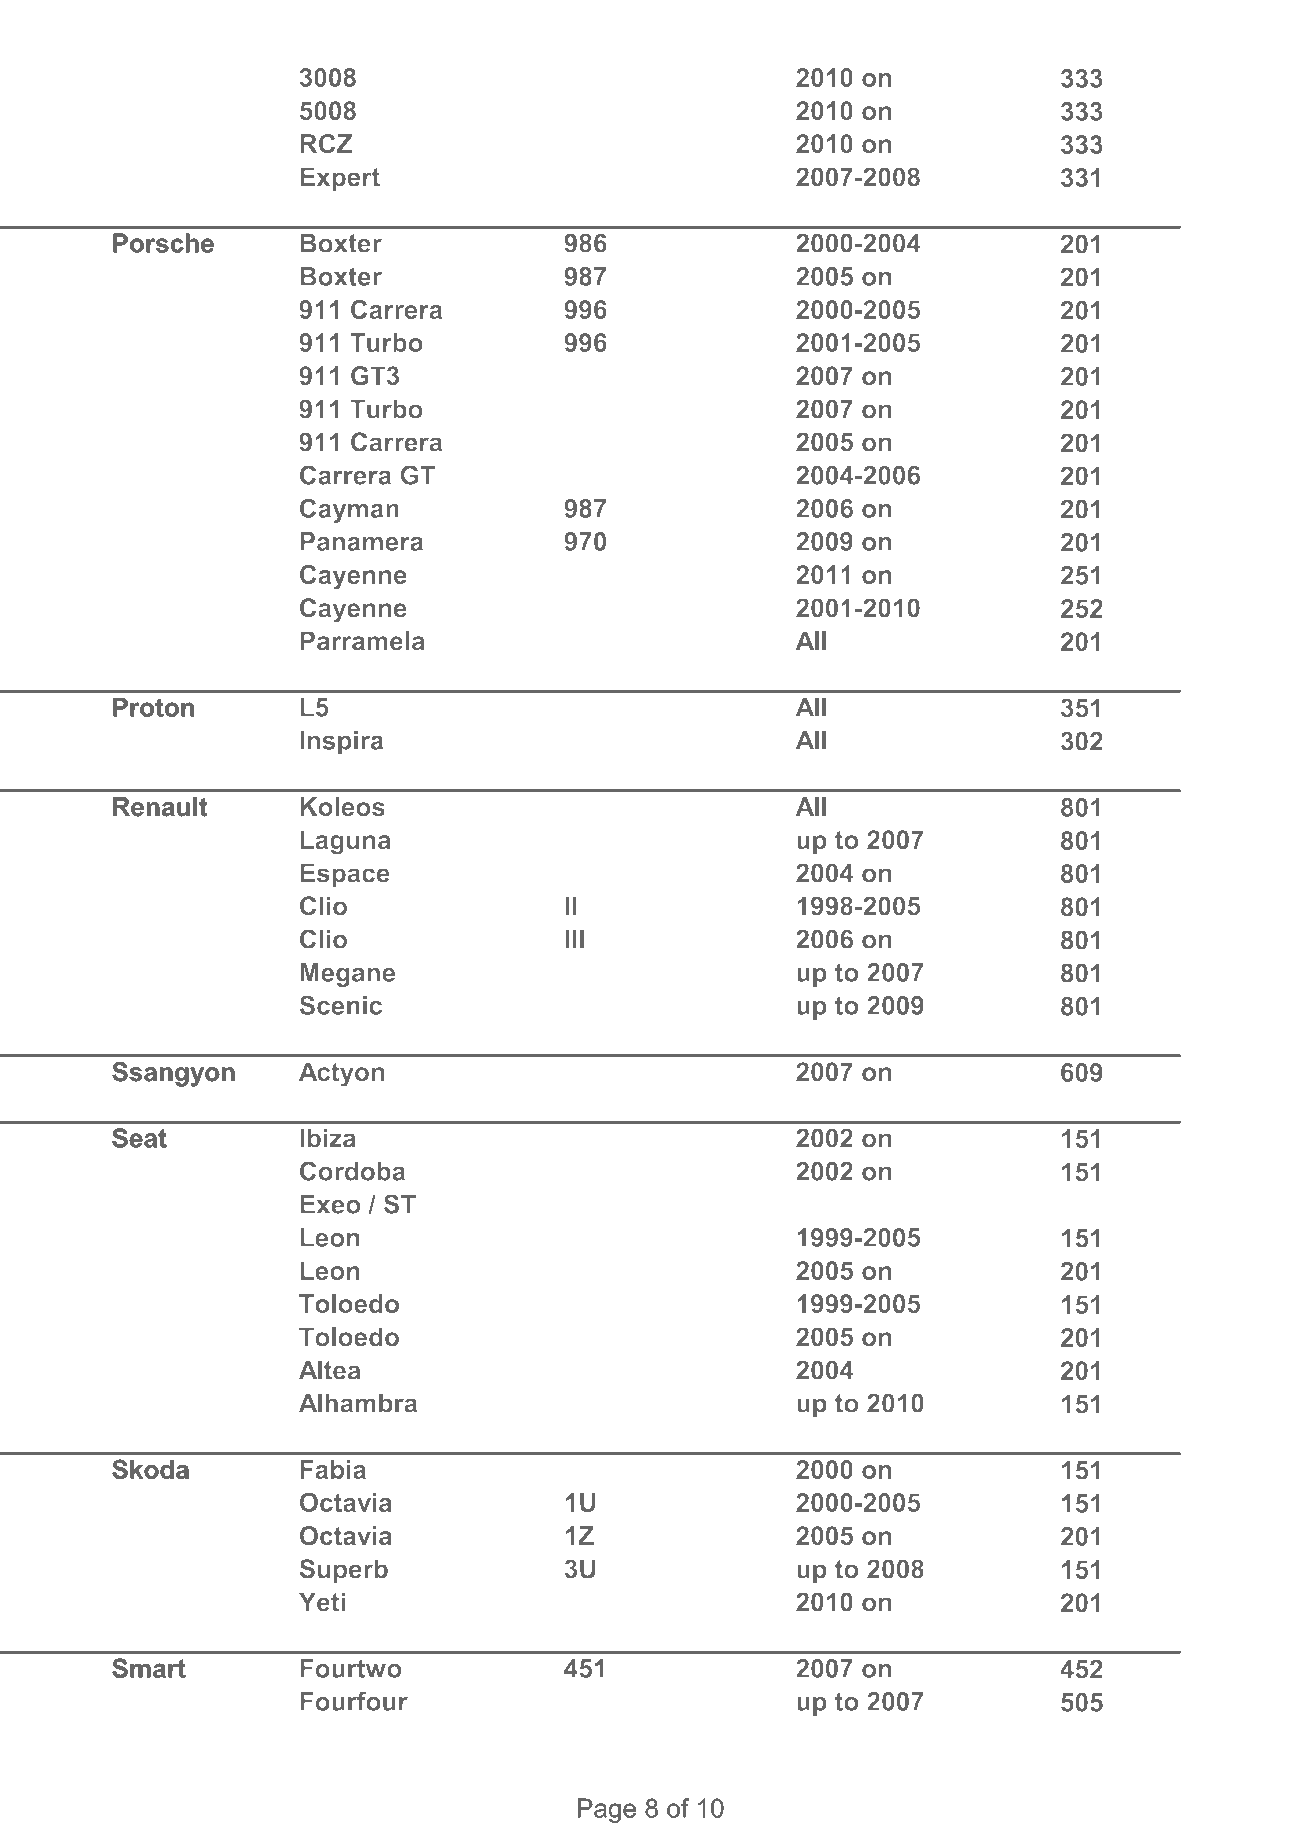  Describe the element at coordinates (340, 179) in the page. I see `Expert` at that location.
